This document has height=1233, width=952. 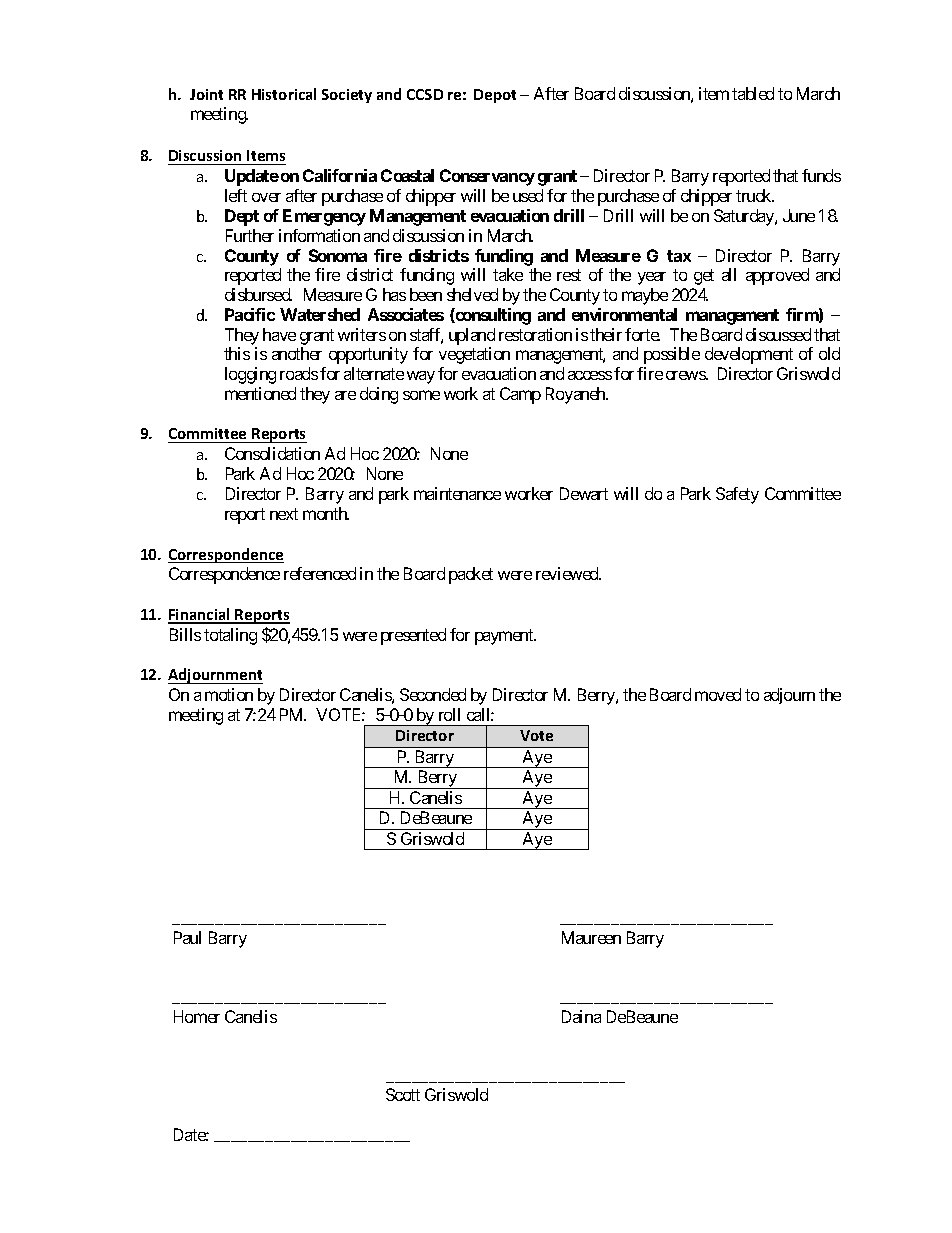 I want to click on development, so click(x=749, y=355).
